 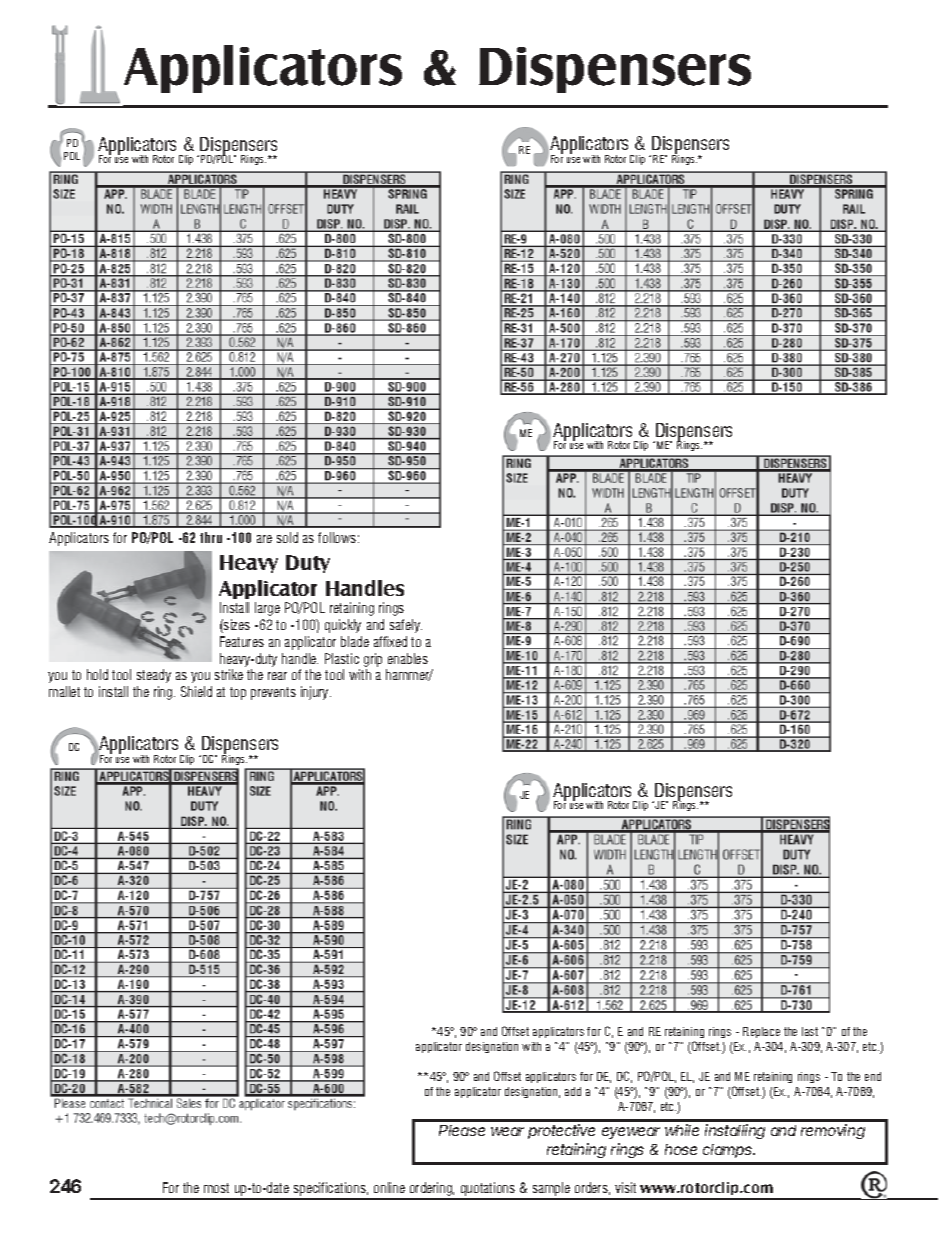 What do you see at coordinates (196, 691) in the image?
I see `Shield` at bounding box center [196, 691].
